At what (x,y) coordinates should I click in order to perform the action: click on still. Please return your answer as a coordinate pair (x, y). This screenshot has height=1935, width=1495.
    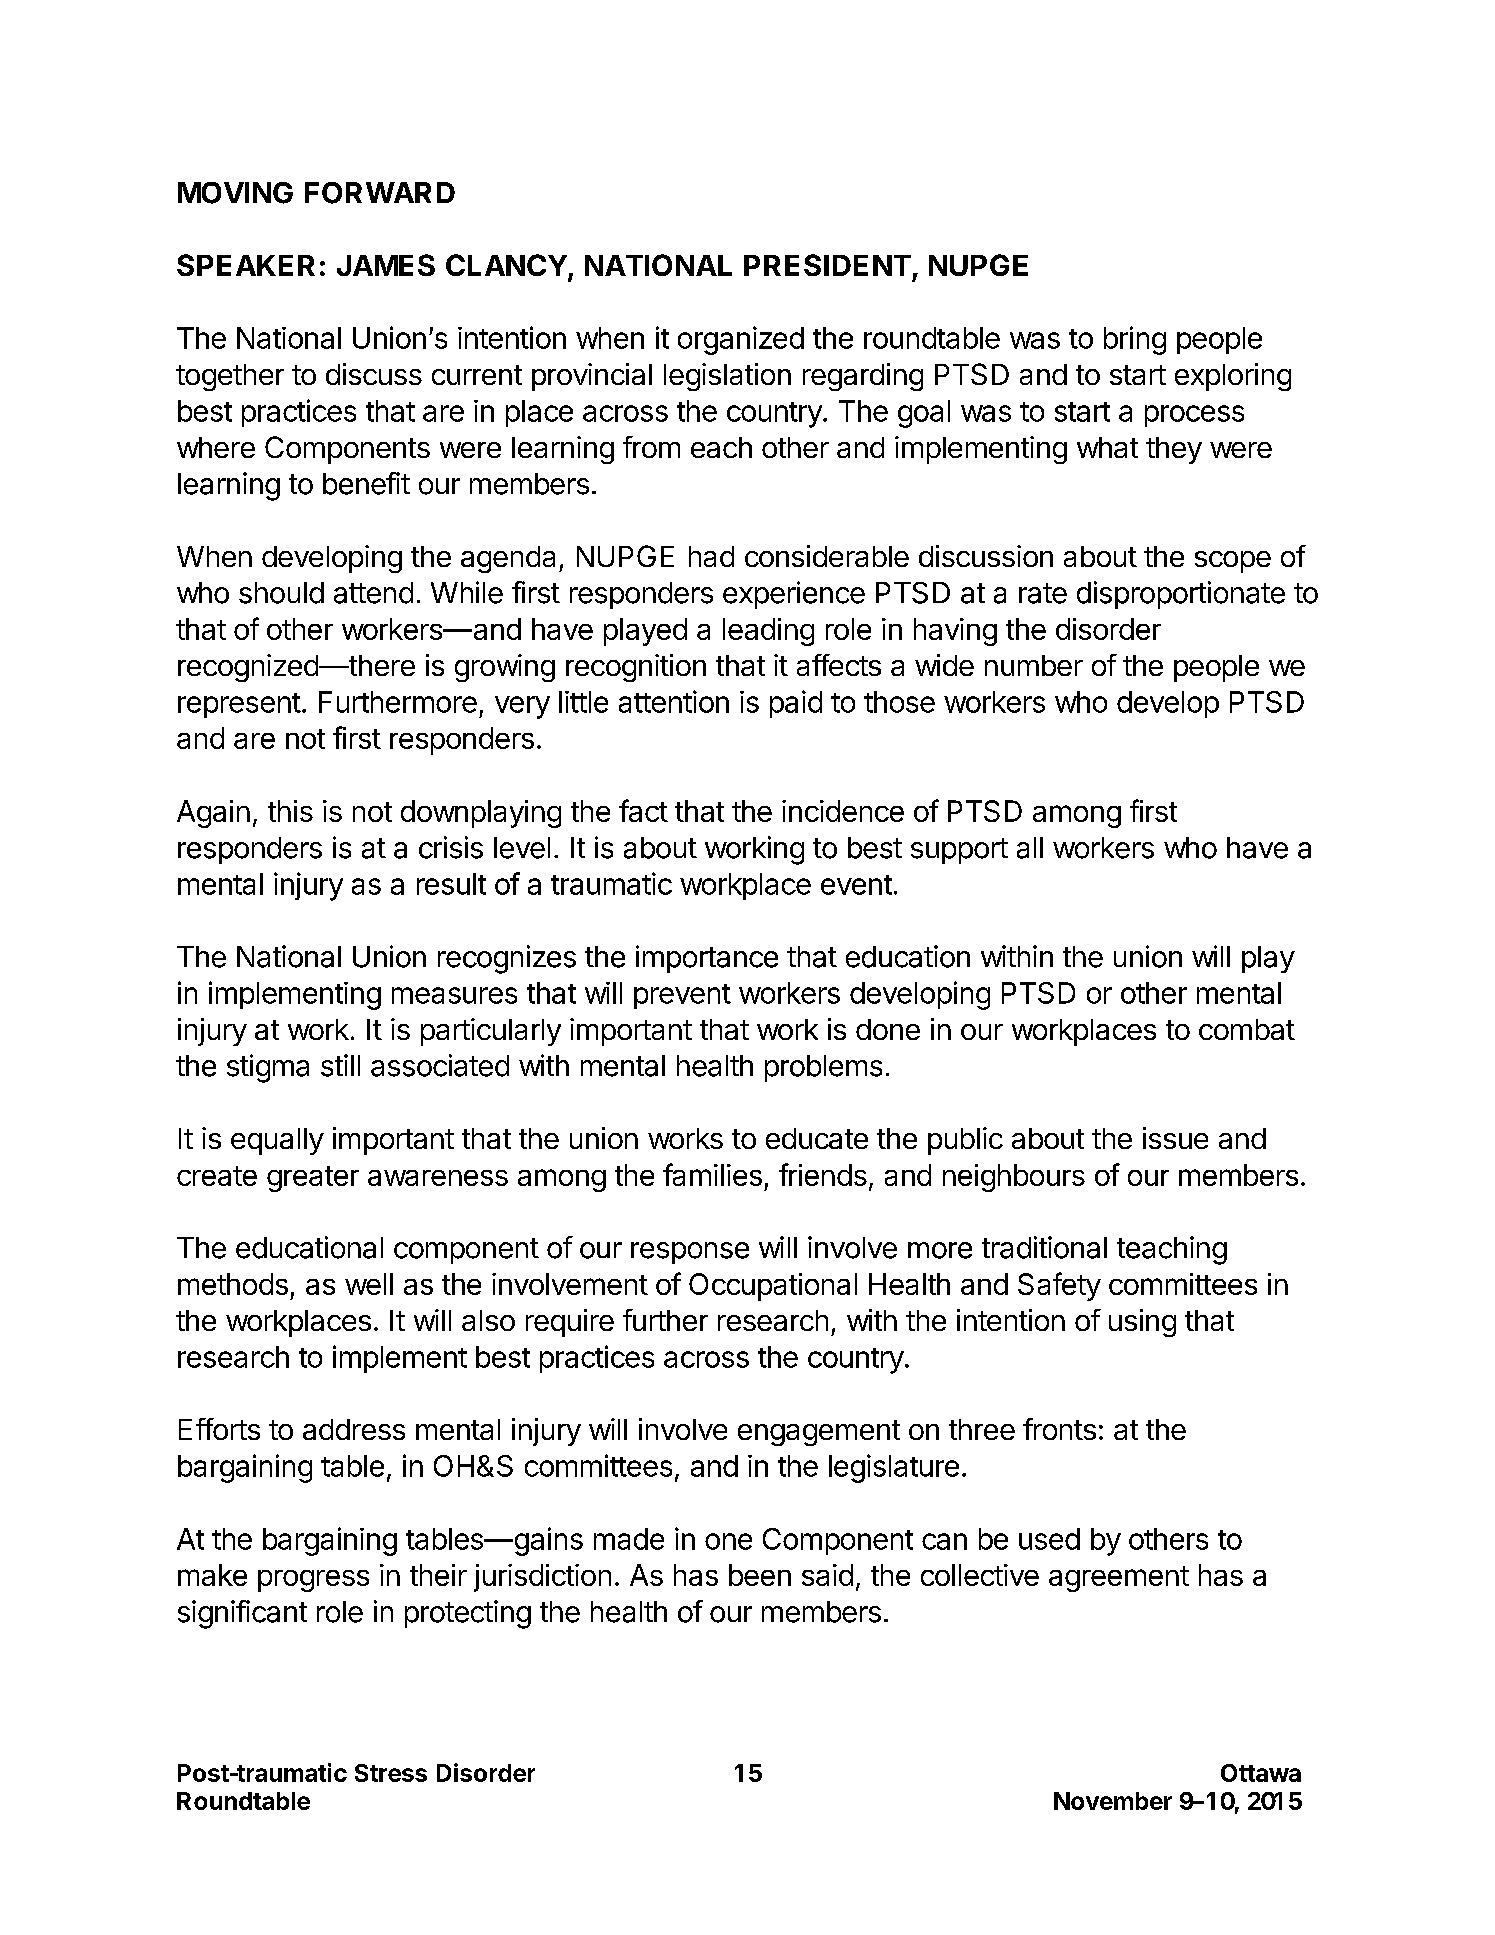
    Looking at the image, I should click on (340, 1065).
